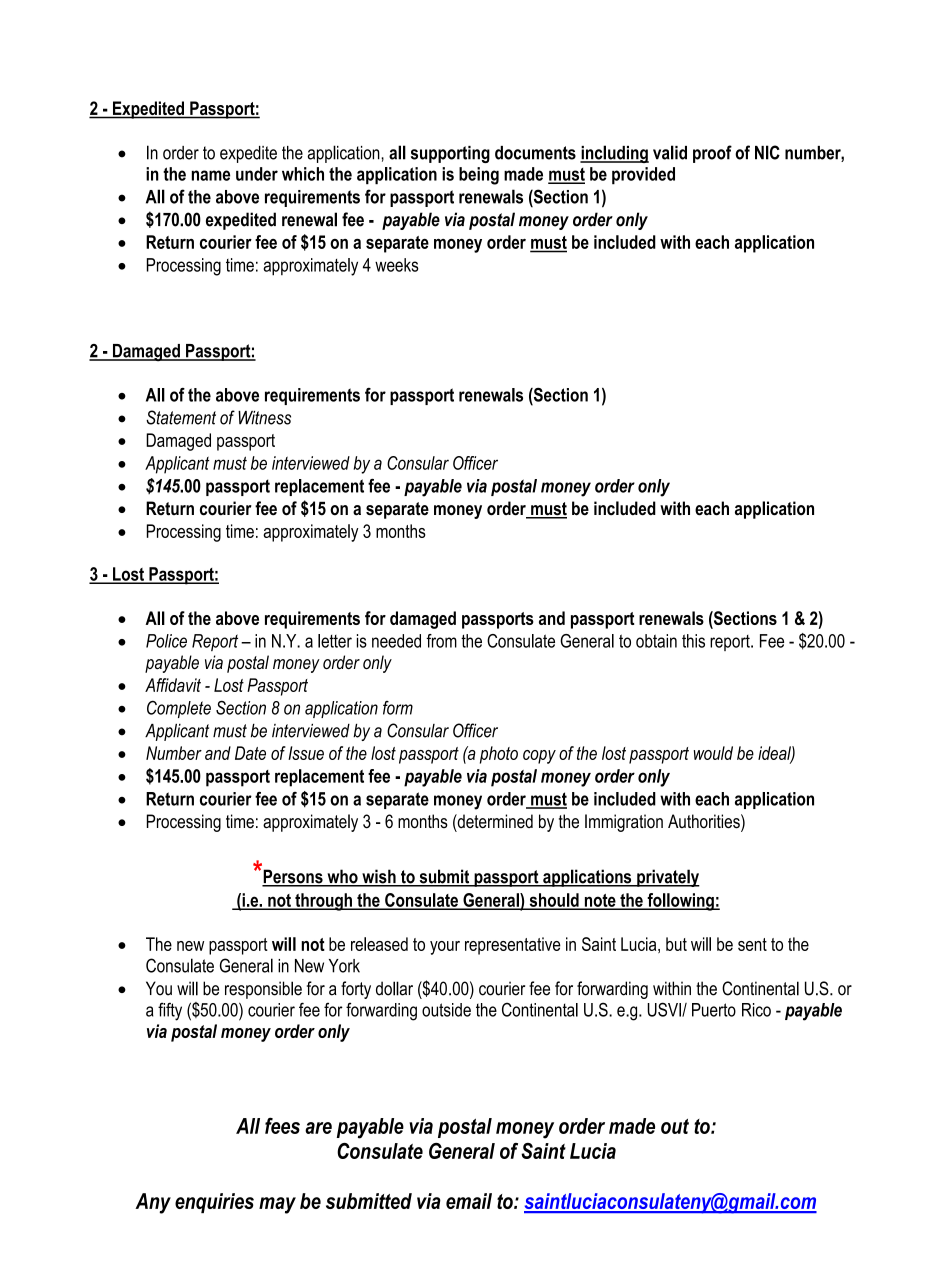 The width and height of the screenshot is (952, 1272). Describe the element at coordinates (714, 1010) in the screenshot. I see `Puerto` at that location.
